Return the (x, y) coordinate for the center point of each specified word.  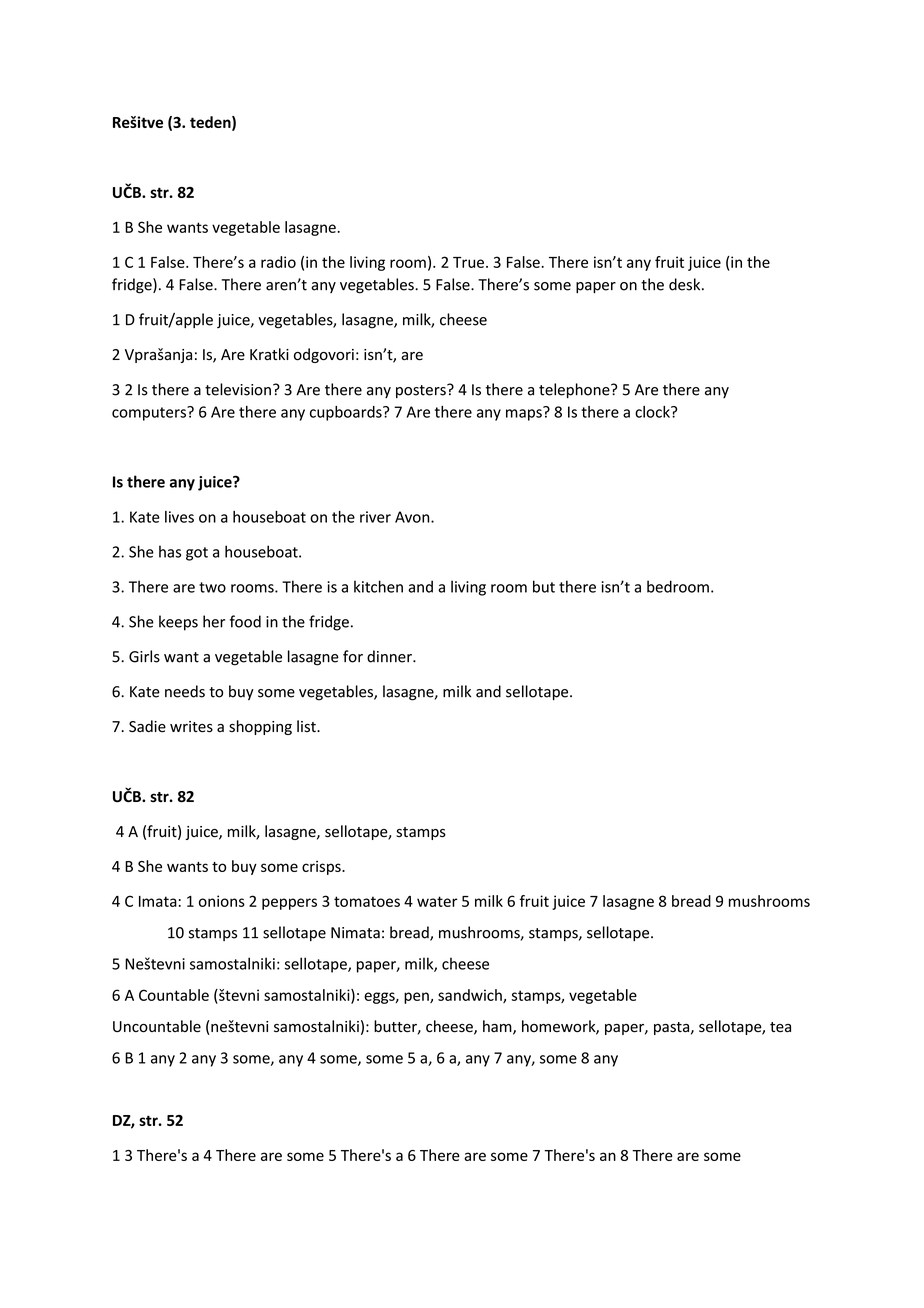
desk (686, 284)
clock (653, 412)
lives (179, 517)
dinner (390, 656)
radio (278, 262)
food (245, 621)
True (468, 262)
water (437, 901)
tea (780, 1027)
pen (417, 998)
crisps (322, 868)
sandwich (471, 996)
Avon (413, 517)
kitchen (378, 586)
